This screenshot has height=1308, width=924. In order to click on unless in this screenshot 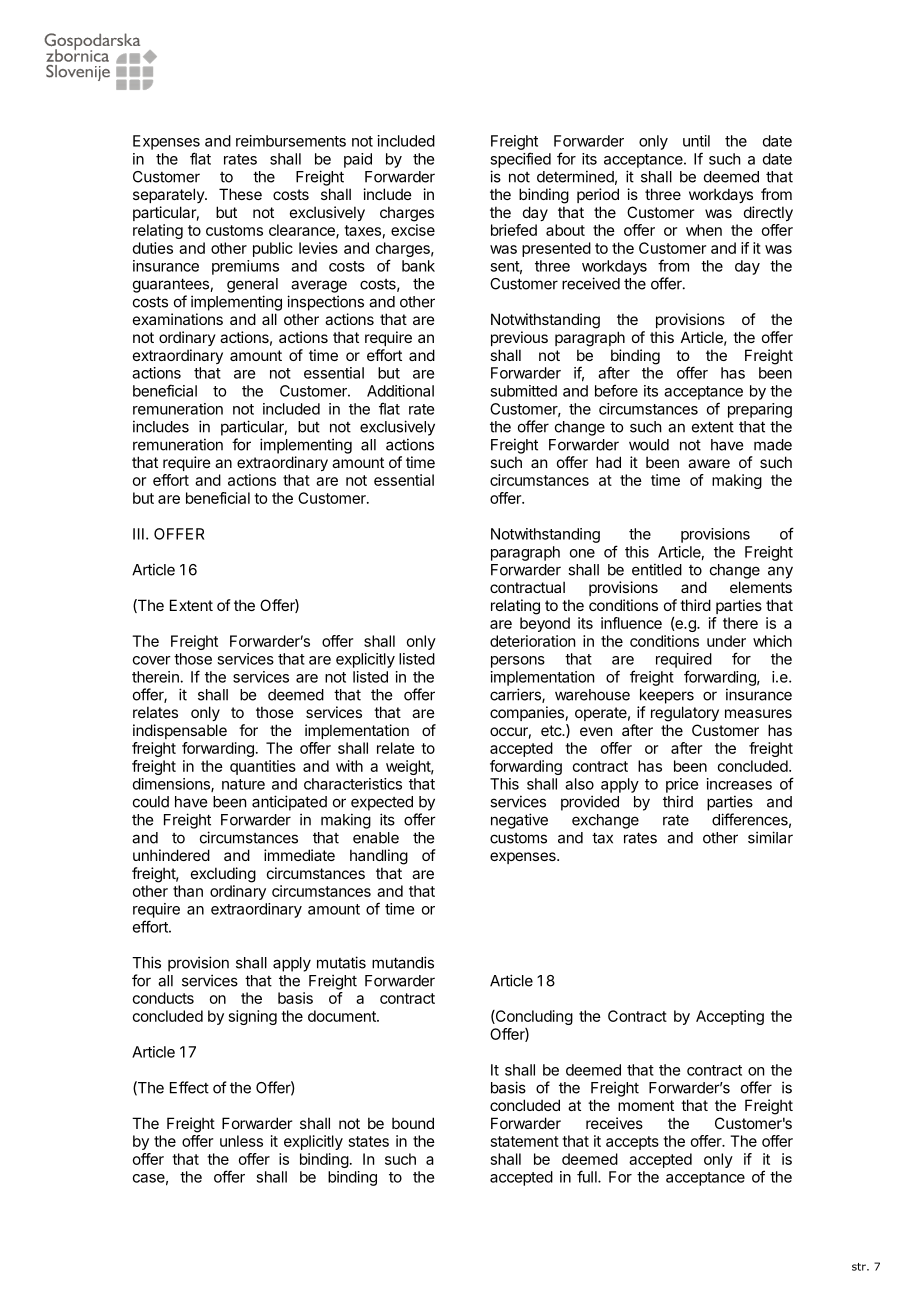, I will do `click(241, 1141)`.
